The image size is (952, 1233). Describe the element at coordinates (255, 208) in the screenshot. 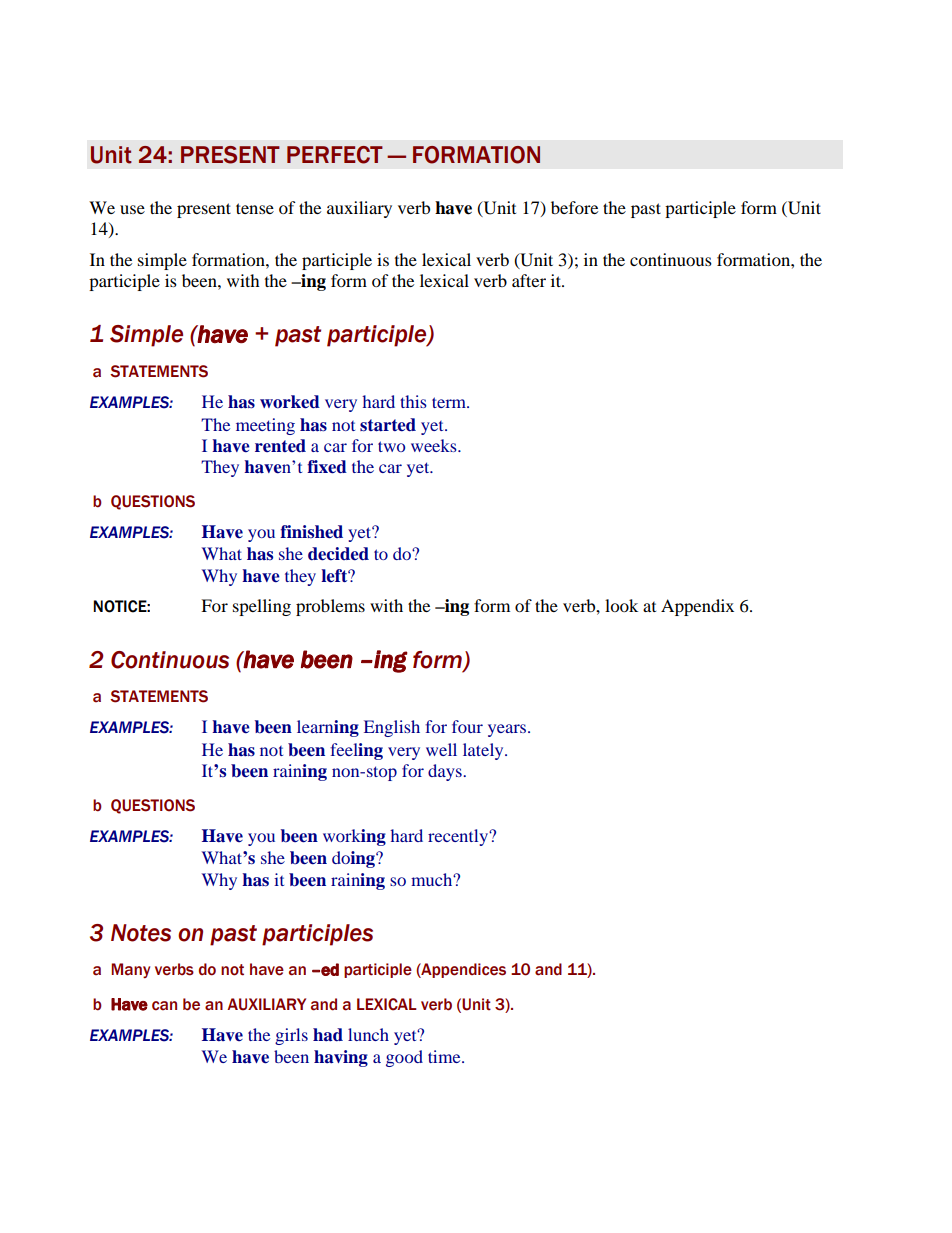

I see `tense` at that location.
